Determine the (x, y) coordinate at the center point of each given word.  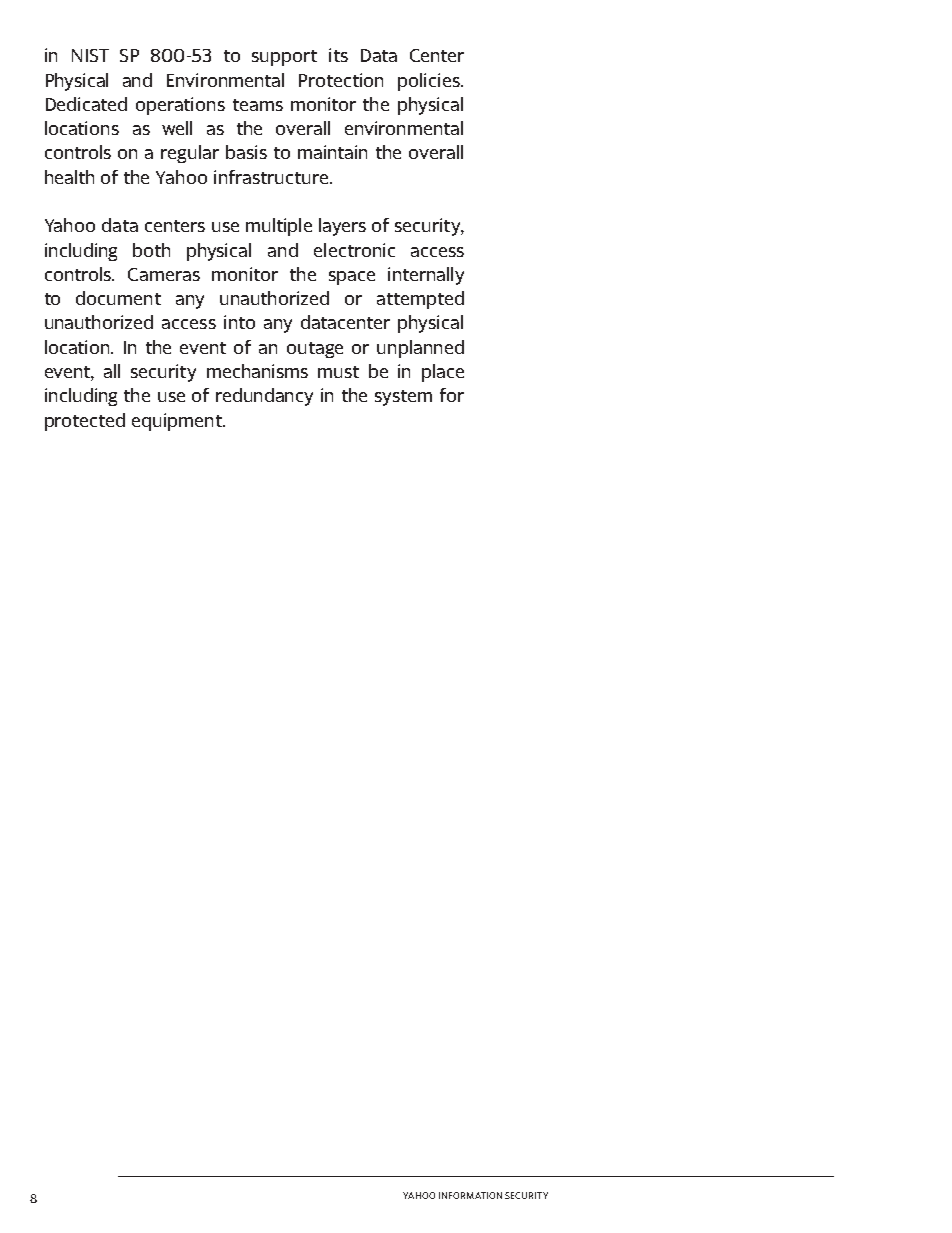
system (403, 398)
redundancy (264, 397)
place (443, 373)
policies (430, 82)
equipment (178, 422)
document (118, 298)
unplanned (420, 349)
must (338, 372)
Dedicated (86, 104)
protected (85, 422)
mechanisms (257, 371)
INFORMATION (470, 1195)
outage (315, 350)
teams (258, 105)
